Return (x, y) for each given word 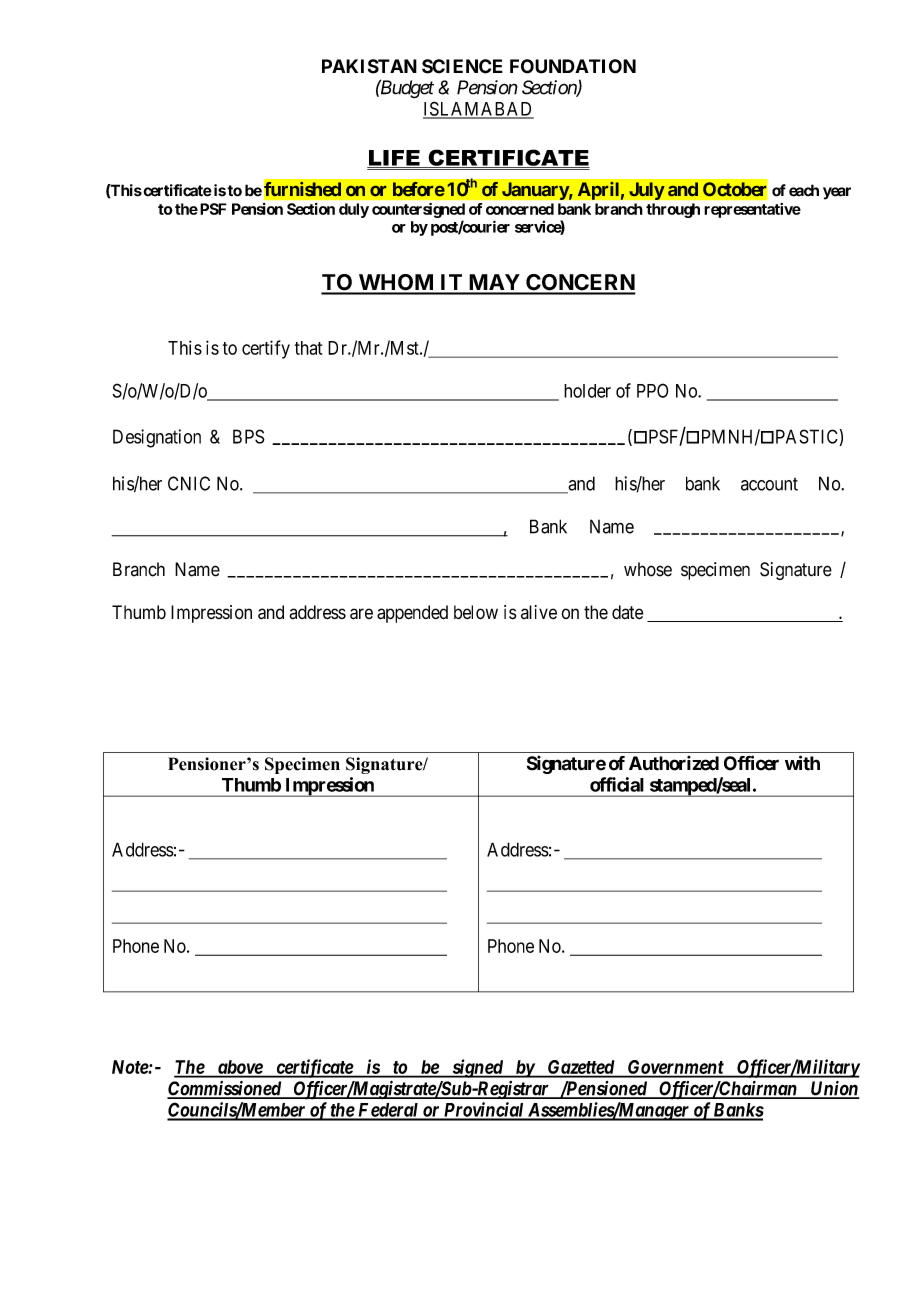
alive (539, 612)
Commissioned (225, 1089)
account (769, 484)
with (802, 763)
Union (834, 1089)
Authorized (674, 763)
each (804, 190)
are (361, 614)
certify (266, 349)
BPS (249, 436)
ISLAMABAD (478, 109)
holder (587, 391)
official (617, 784)
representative (752, 210)
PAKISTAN (369, 66)
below (476, 612)
